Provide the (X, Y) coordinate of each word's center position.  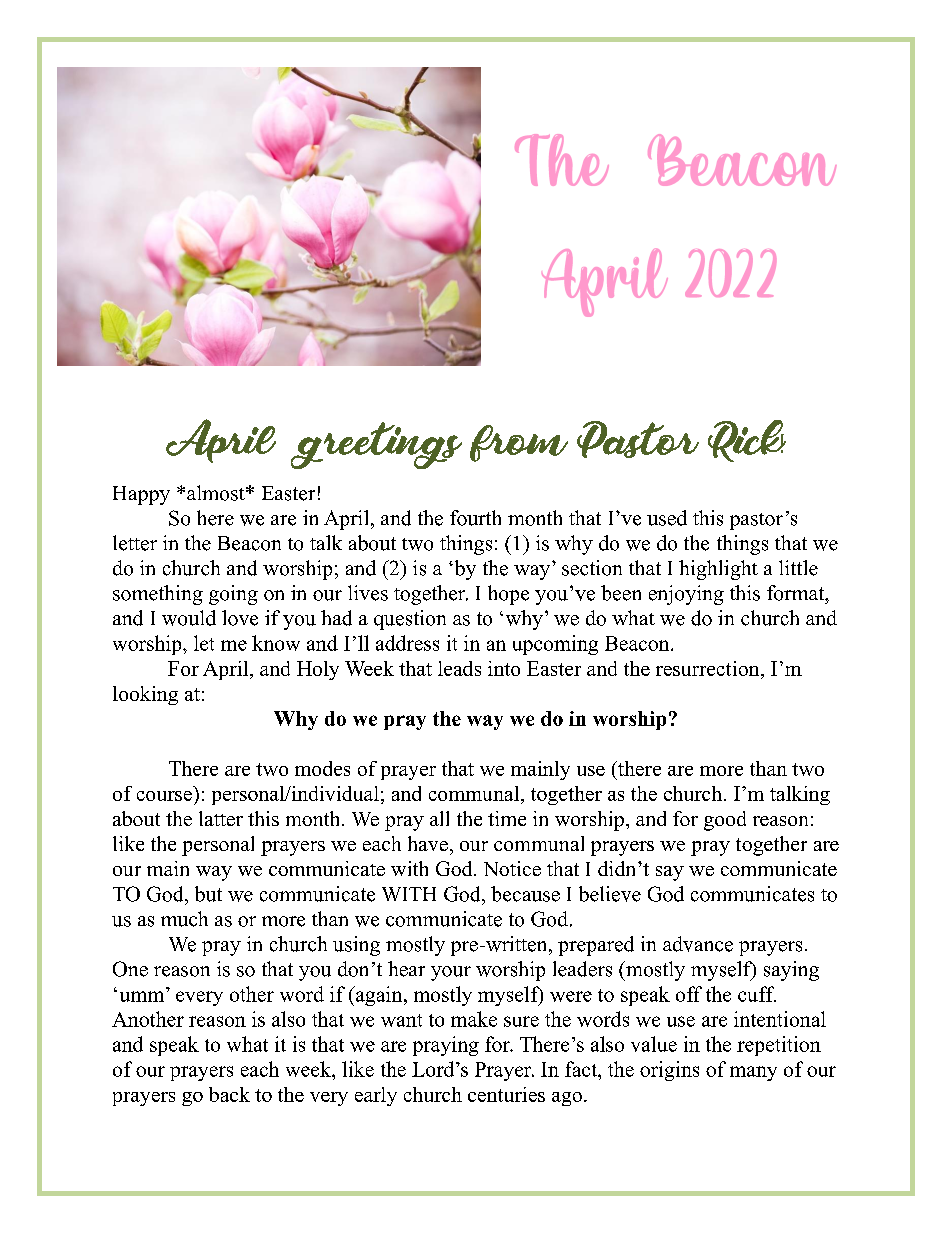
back (229, 1094)
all (439, 818)
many (753, 1073)
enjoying (686, 595)
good (725, 821)
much (184, 919)
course (164, 796)
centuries (506, 1094)
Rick (747, 441)
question (410, 620)
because (525, 894)
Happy (141, 495)
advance (698, 944)
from (519, 443)
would (189, 618)
